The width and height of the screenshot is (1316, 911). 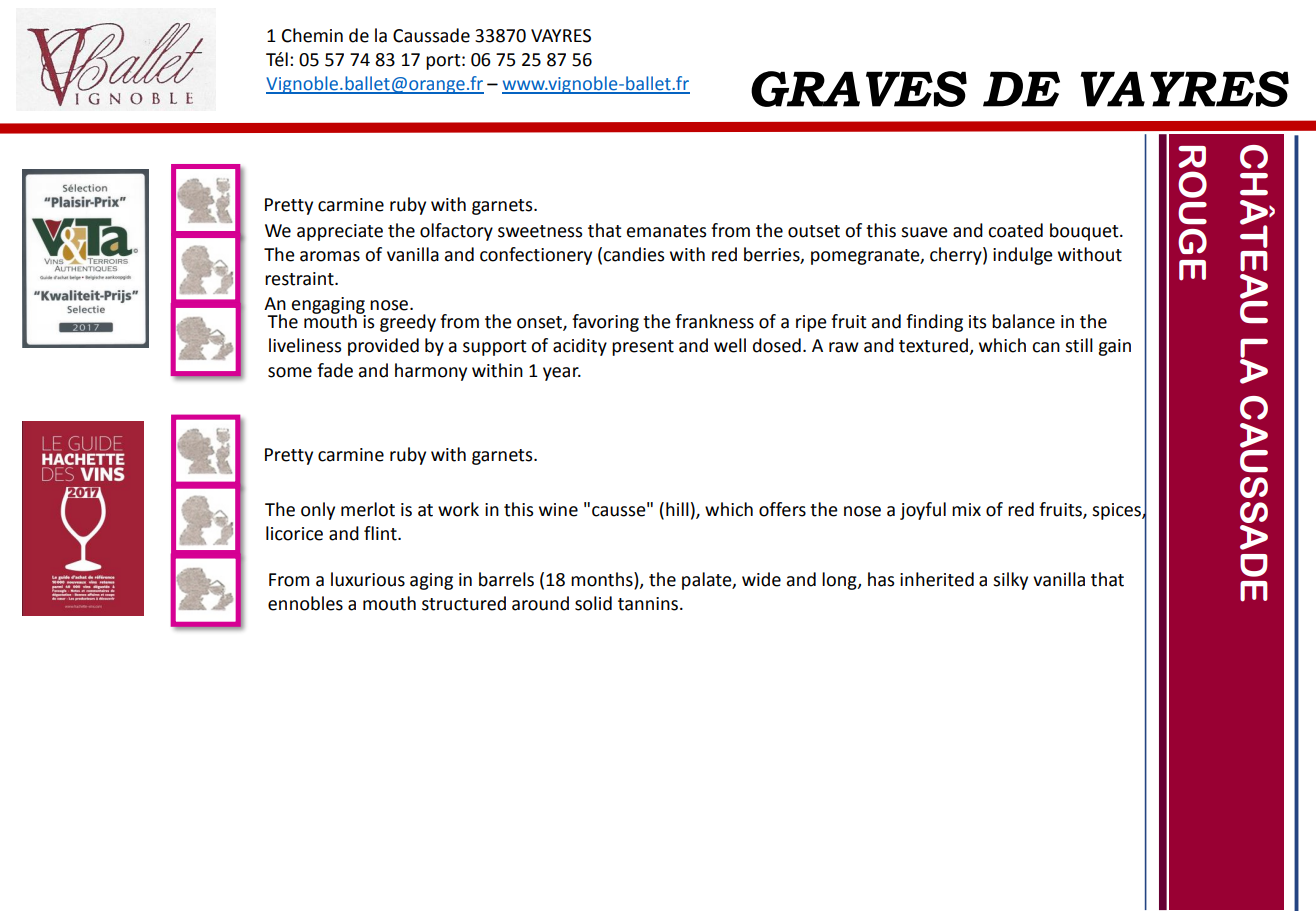 I want to click on appreciate, so click(x=340, y=232).
